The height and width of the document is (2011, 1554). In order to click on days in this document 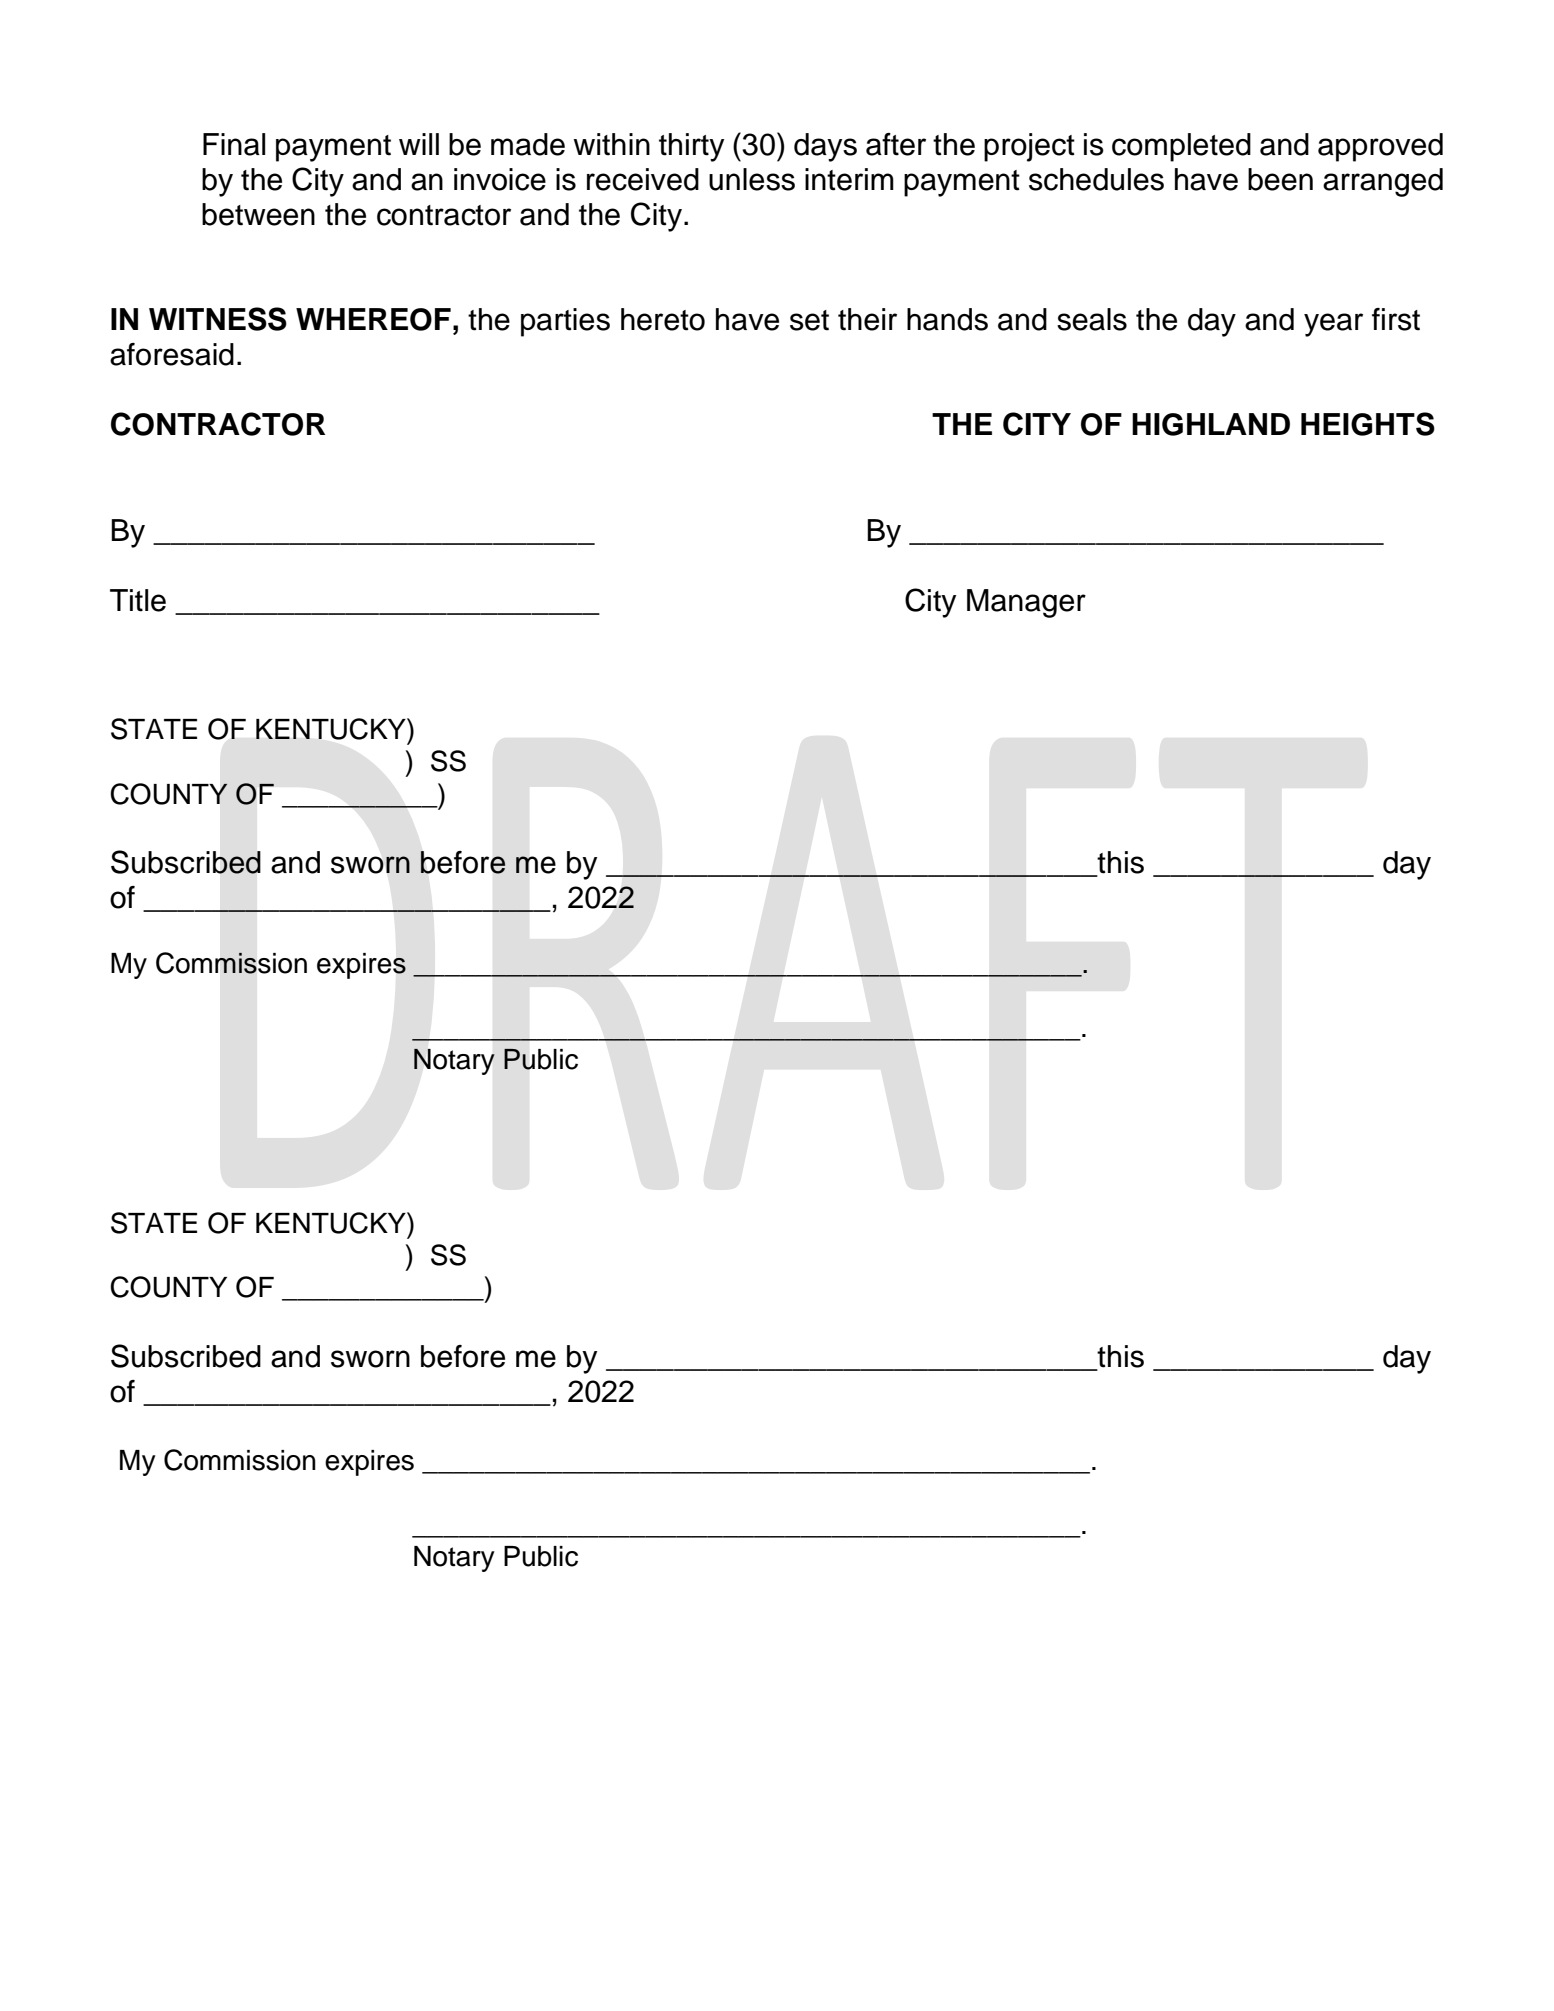, I will do `click(825, 147)`.
